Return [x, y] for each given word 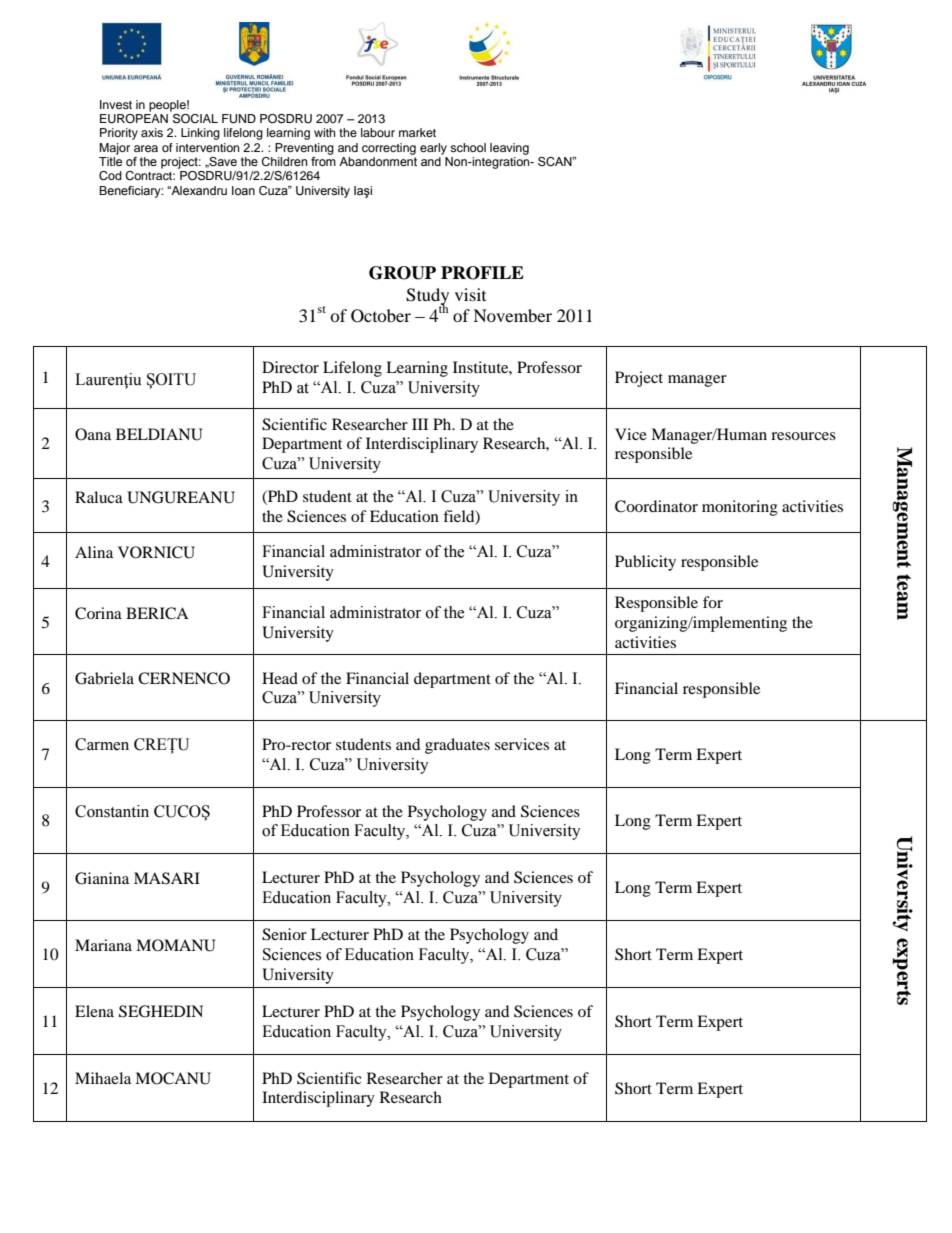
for [713, 602]
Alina [94, 552]
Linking [200, 134]
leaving [509, 149]
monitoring [740, 508]
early [433, 149]
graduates [457, 746]
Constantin [112, 811]
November [512, 315]
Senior [284, 934]
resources [803, 436]
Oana [93, 434]
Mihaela [103, 1078]
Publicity [645, 563]
